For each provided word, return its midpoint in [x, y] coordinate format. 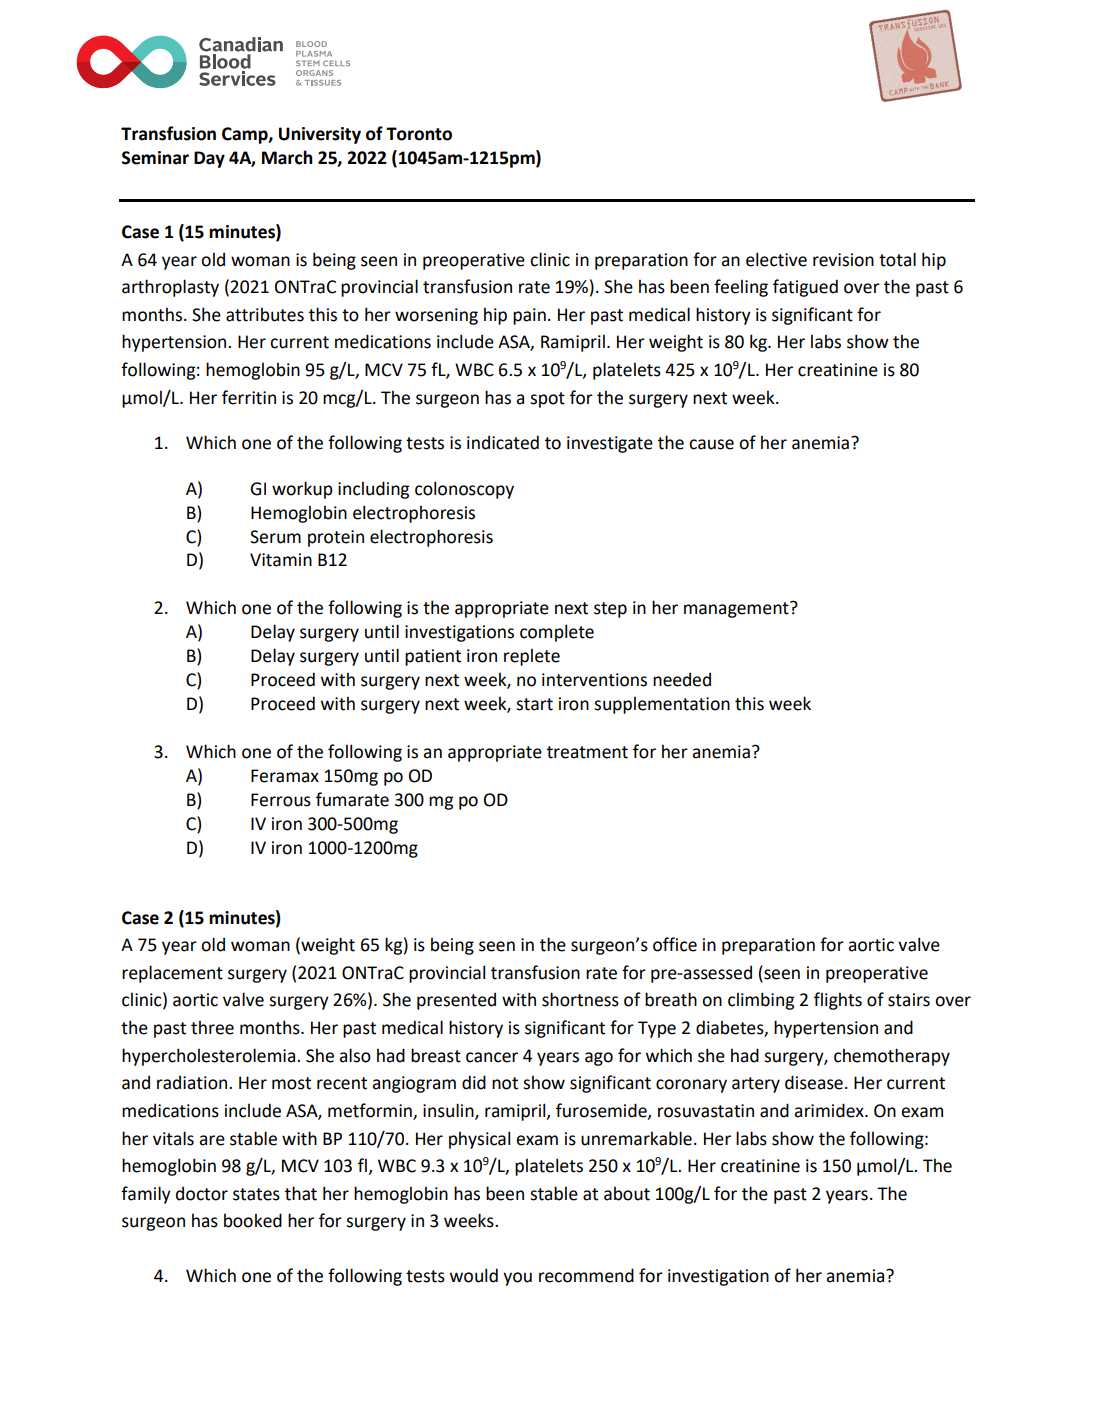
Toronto [419, 134]
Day [209, 159]
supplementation [662, 705]
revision [843, 260]
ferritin [249, 397]
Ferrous [281, 800]
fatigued [805, 288]
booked [253, 1220]
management [737, 609]
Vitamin [281, 560]
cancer [492, 1057]
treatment [587, 752]
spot [547, 400]
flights [838, 1001]
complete [557, 633]
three [212, 1027]
